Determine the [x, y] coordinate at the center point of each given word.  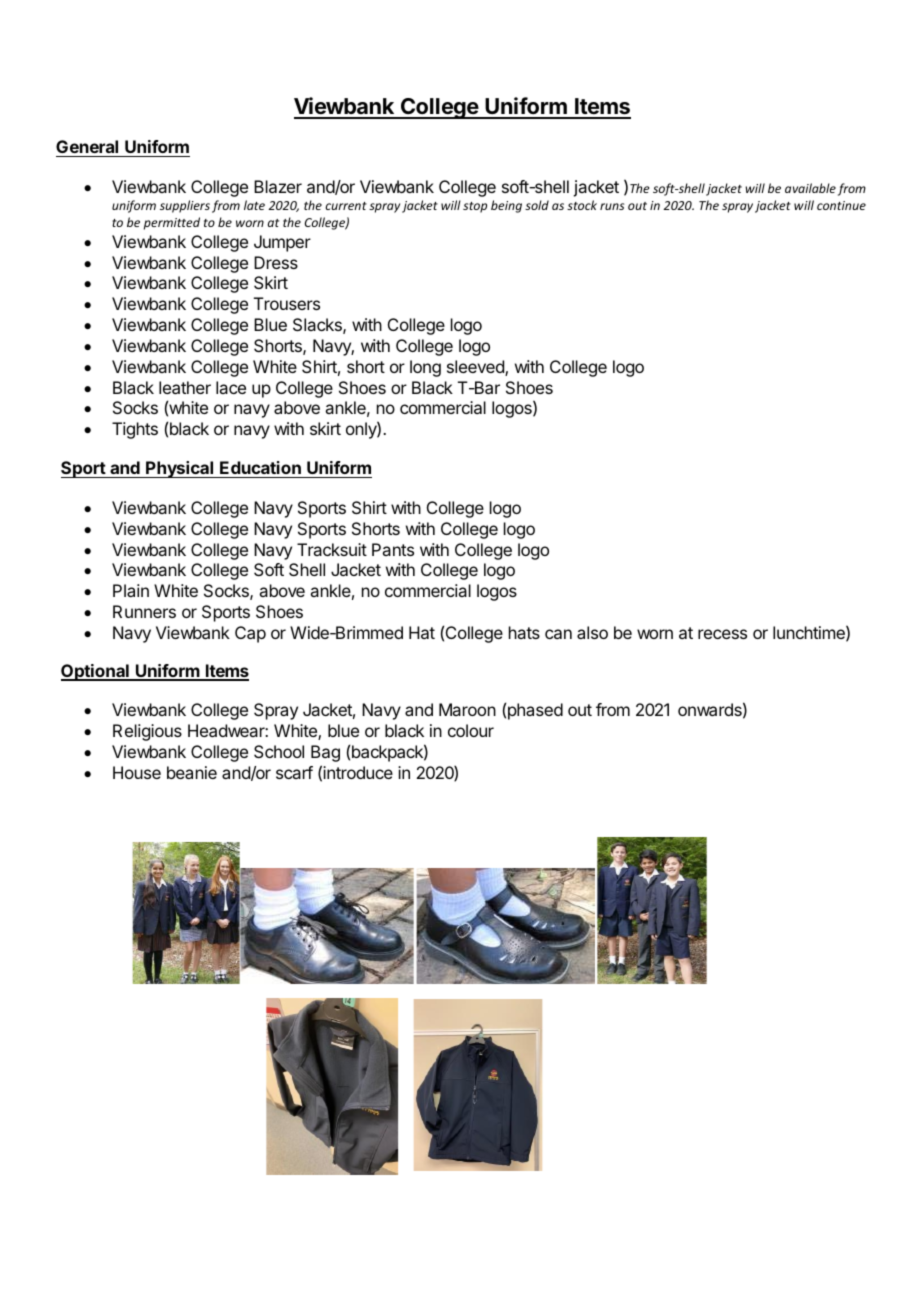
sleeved [476, 368]
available [810, 188]
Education [260, 467]
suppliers [185, 206]
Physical [180, 469]
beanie [192, 772]
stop [475, 207]
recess [722, 634]
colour [471, 730]
